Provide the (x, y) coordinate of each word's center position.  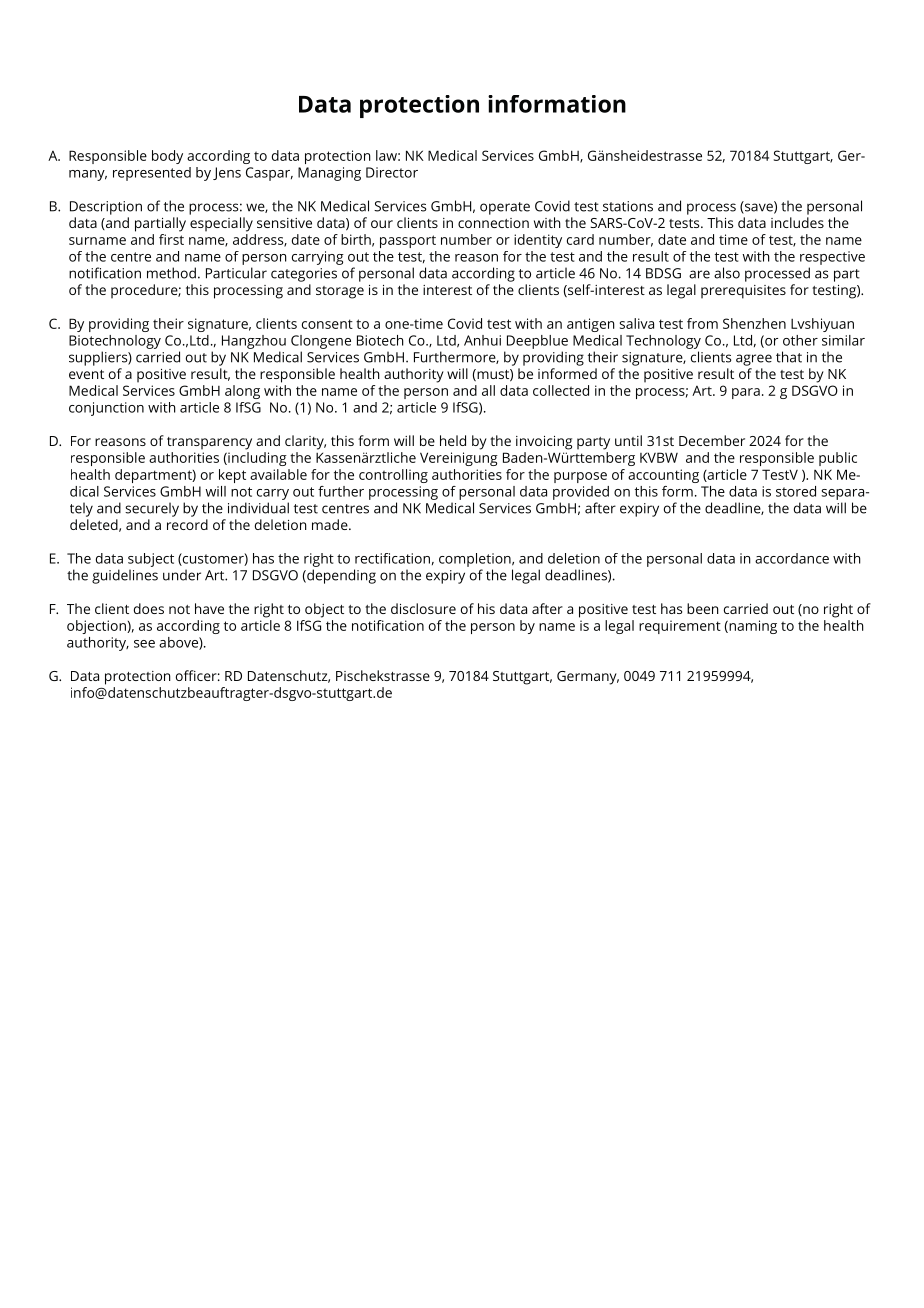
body (167, 157)
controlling (393, 476)
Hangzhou (254, 342)
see (144, 644)
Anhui (482, 340)
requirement (680, 627)
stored (796, 491)
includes (797, 222)
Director (392, 172)
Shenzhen (754, 323)
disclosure (423, 608)
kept (232, 476)
